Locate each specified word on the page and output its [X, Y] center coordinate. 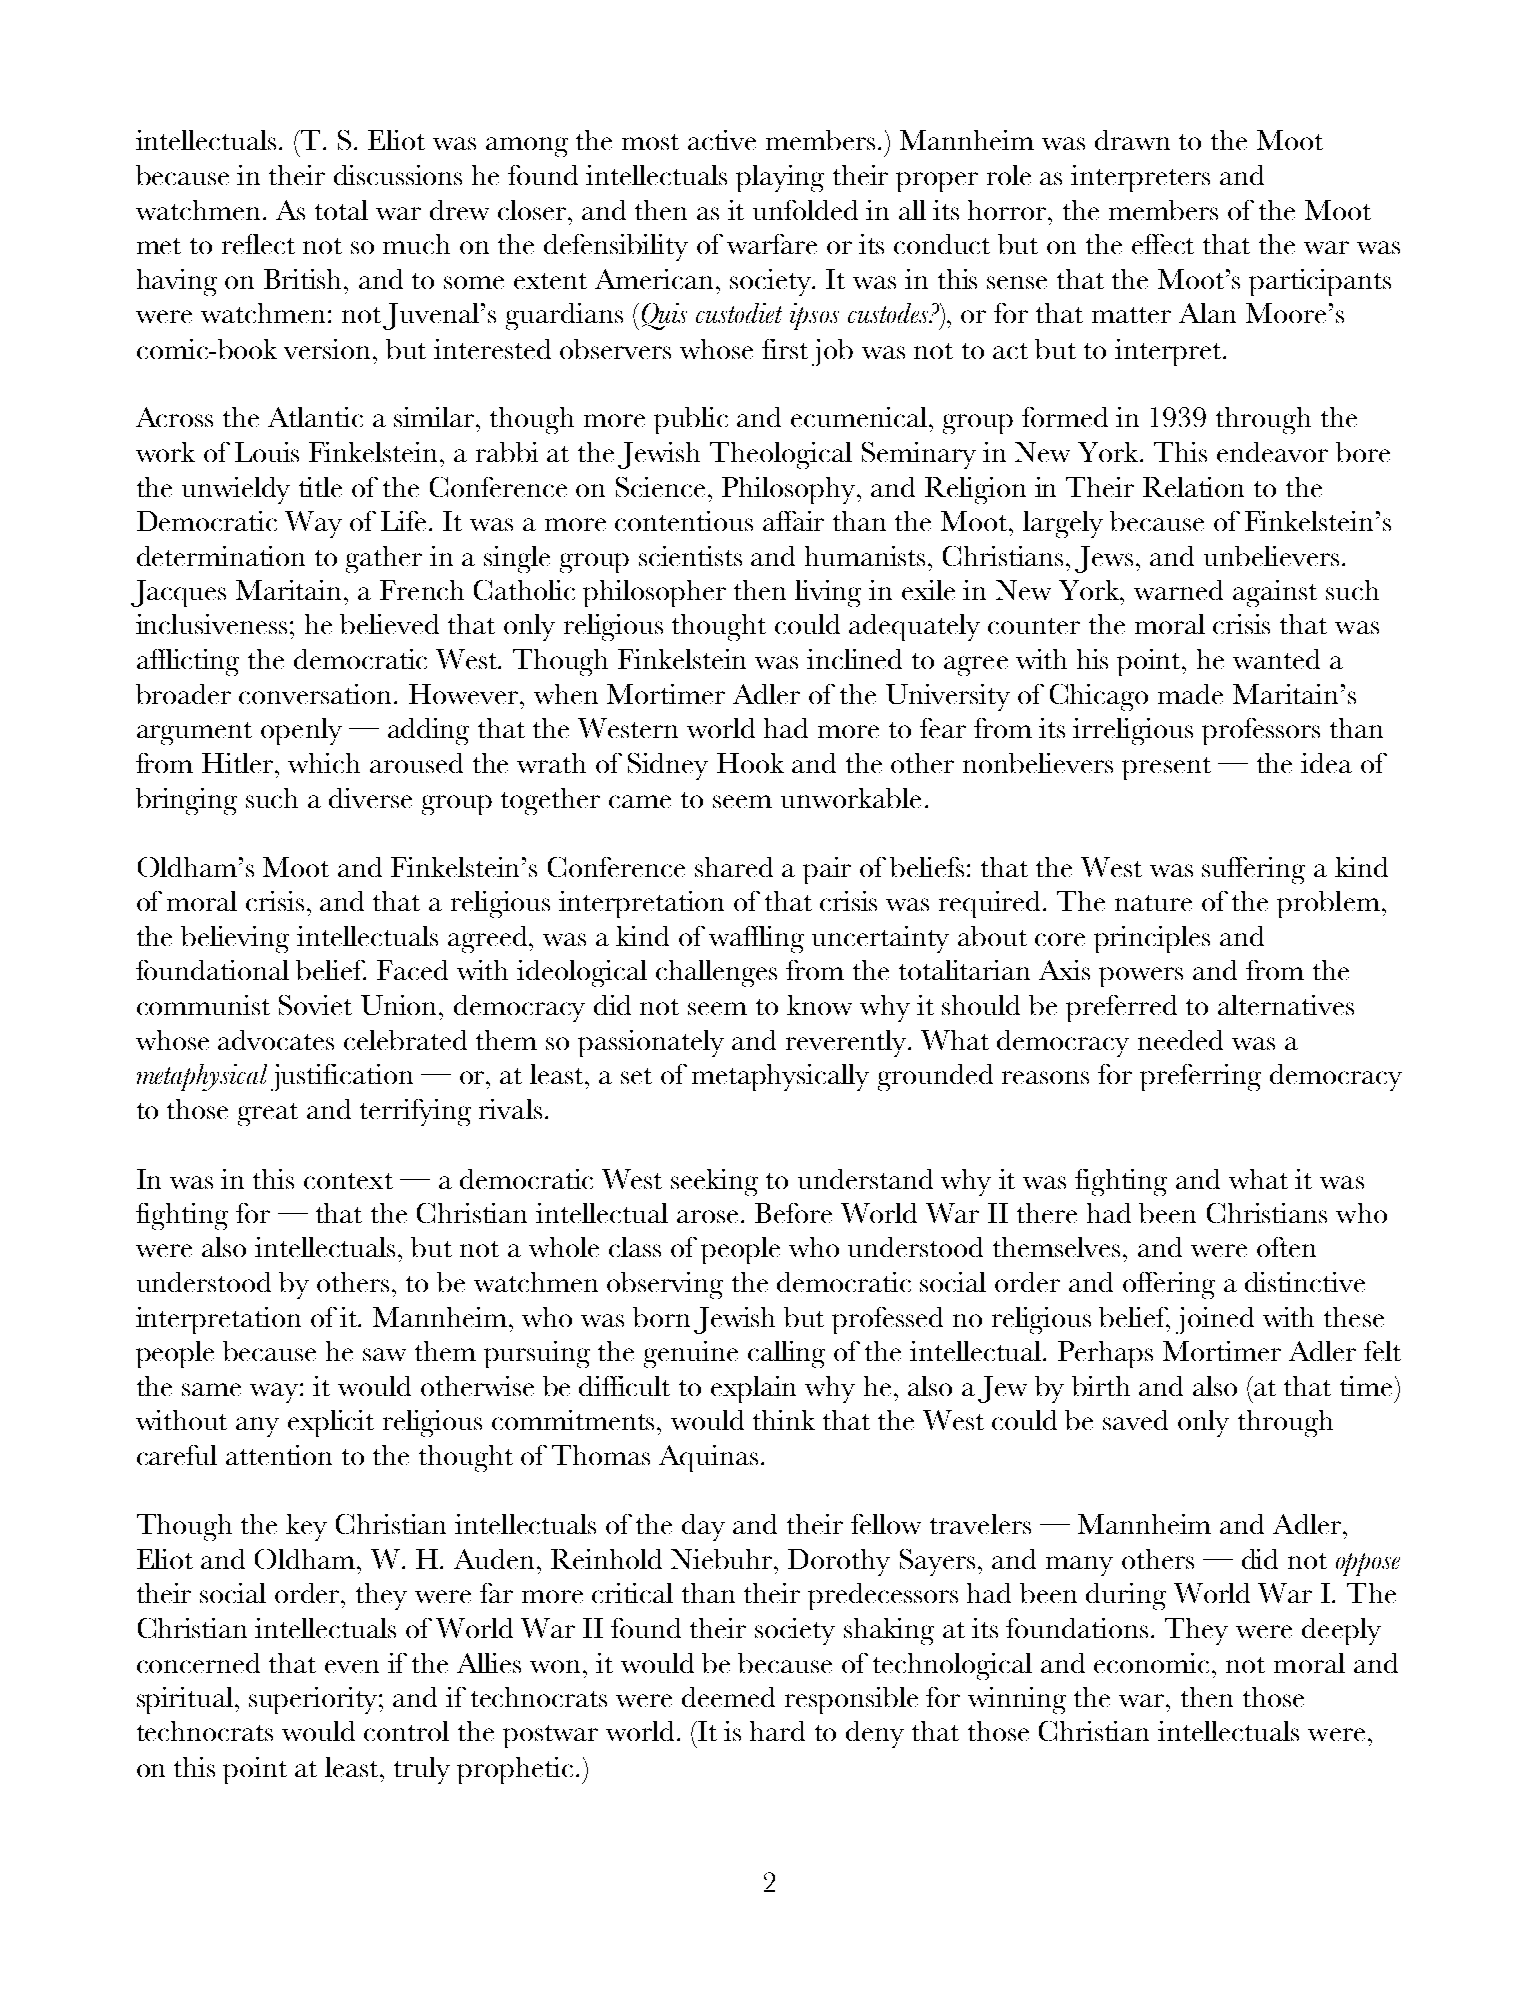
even [352, 1666]
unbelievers [1271, 556]
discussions [398, 175]
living [828, 593]
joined [1215, 1320]
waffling [756, 939]
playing [780, 178]
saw [384, 1354]
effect [1163, 244]
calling [786, 1354]
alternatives [1286, 1005]
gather [384, 559]
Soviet [315, 1005]
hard [777, 1731]
